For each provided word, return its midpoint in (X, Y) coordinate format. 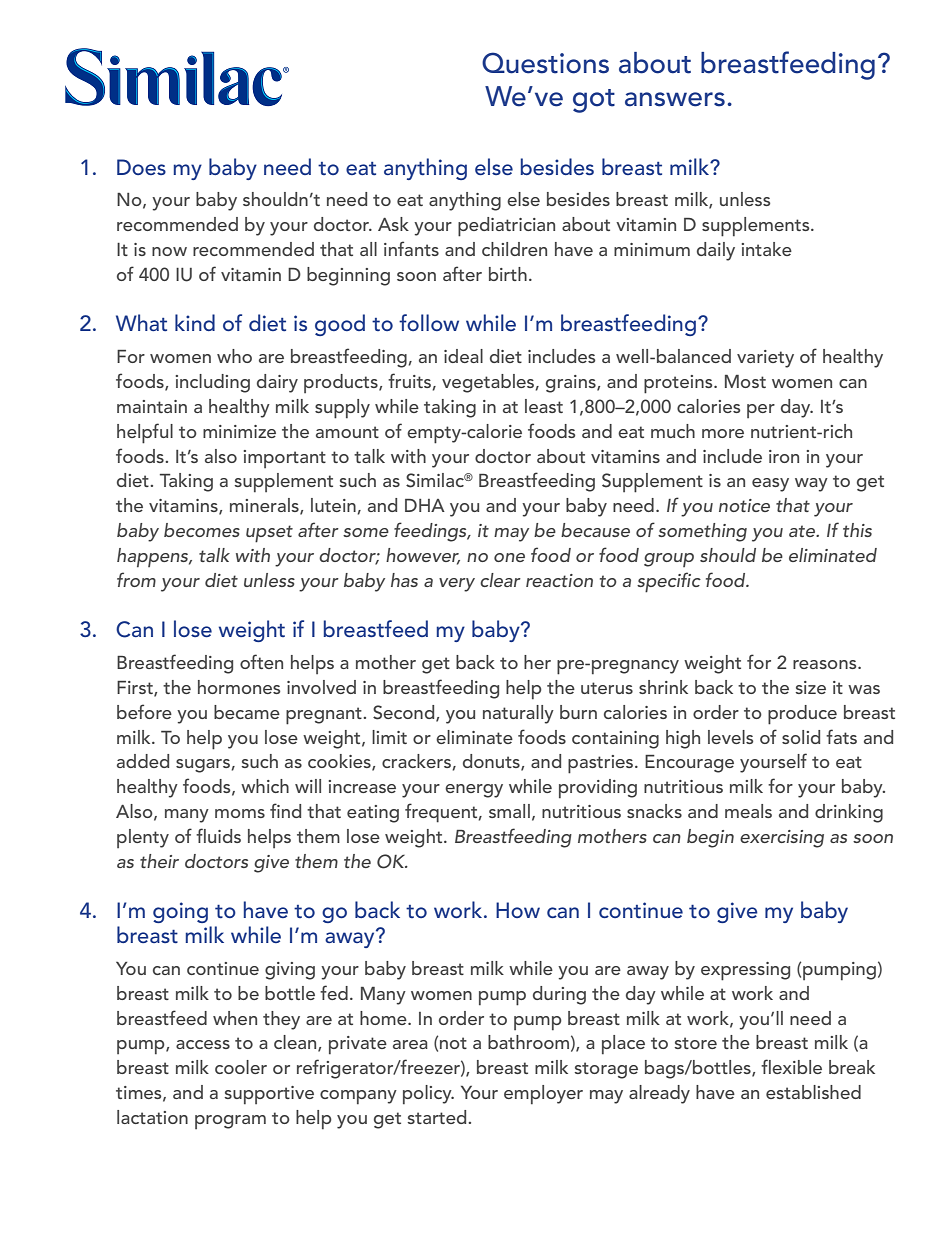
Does (141, 167)
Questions (545, 63)
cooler (241, 1067)
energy (474, 791)
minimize (239, 431)
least (544, 406)
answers (675, 99)
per (761, 411)
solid (801, 737)
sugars (203, 766)
